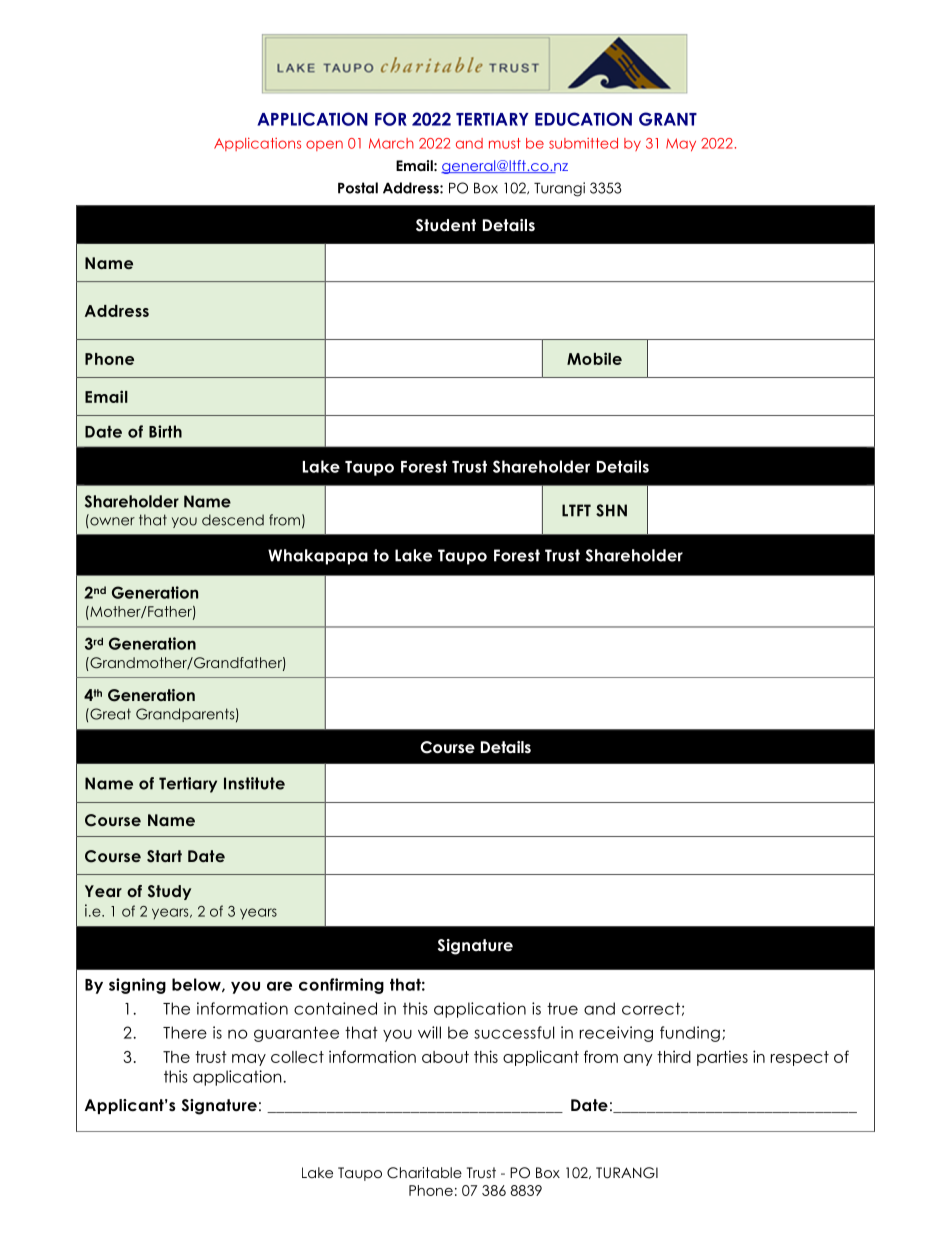 This page has height=1233, width=952. I want to click on Charitable, so click(424, 1173).
